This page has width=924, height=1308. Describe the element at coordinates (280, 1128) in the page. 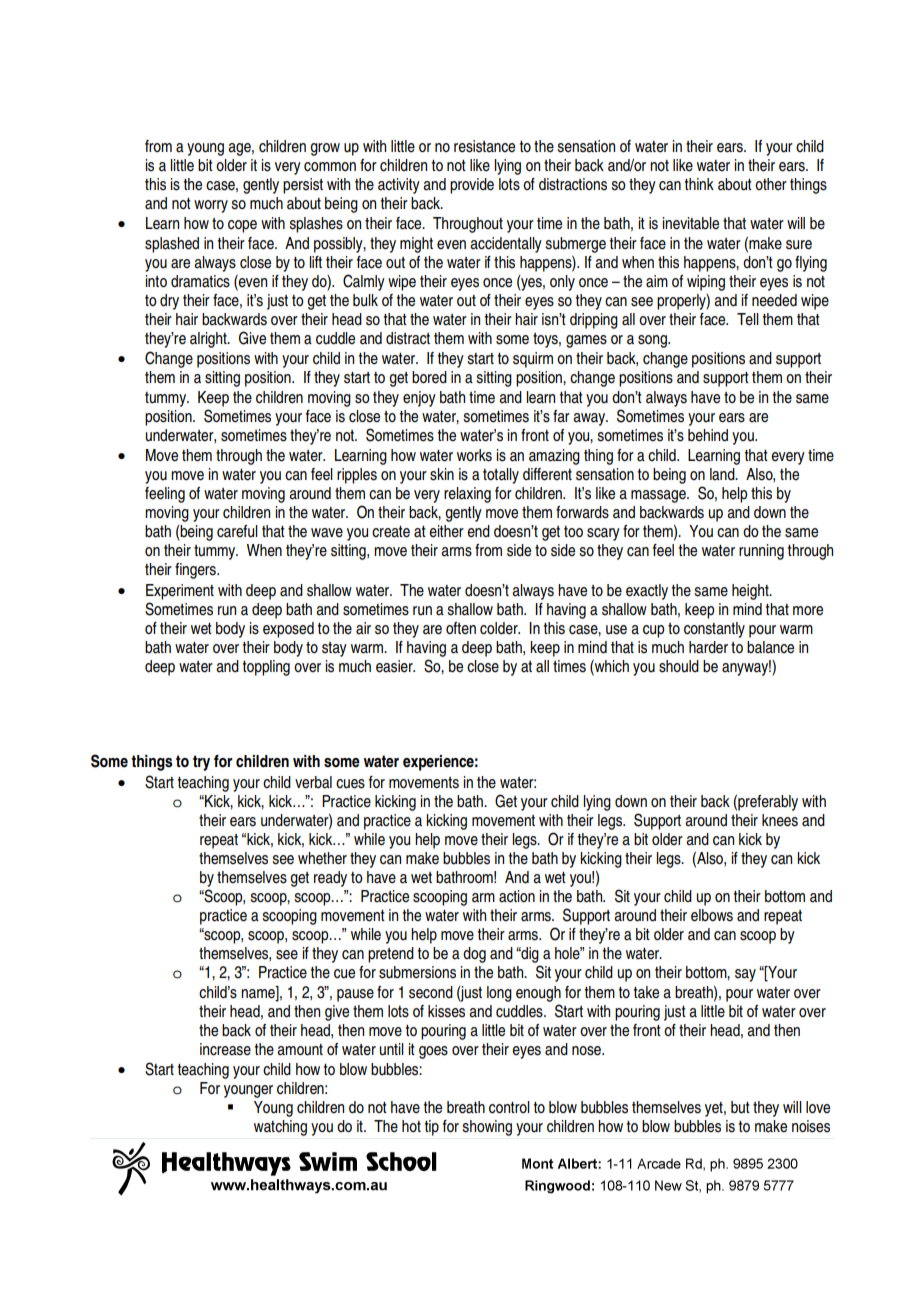

I see `watching` at that location.
